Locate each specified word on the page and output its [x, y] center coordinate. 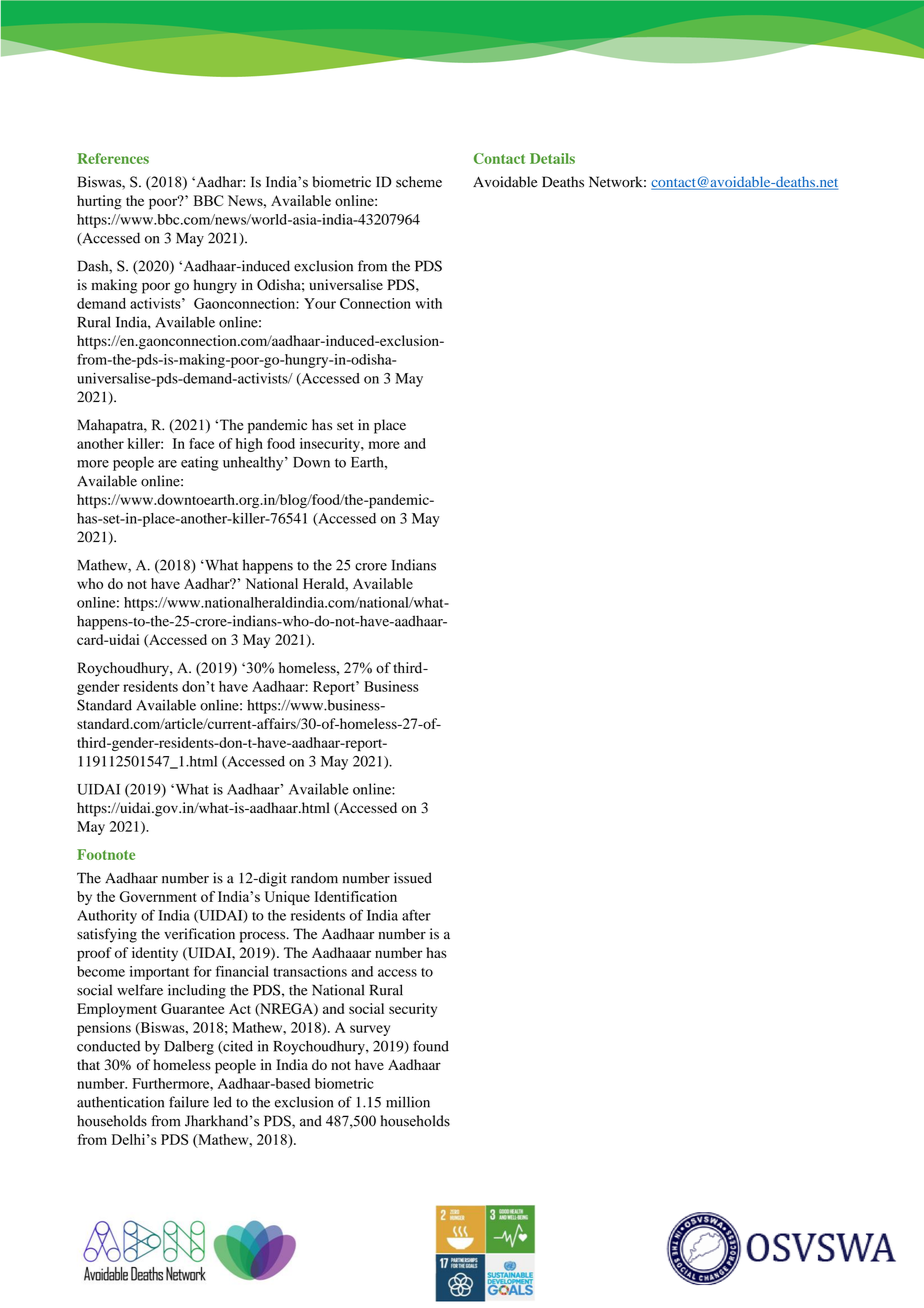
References [113, 158]
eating [200, 463]
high [249, 445]
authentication [120, 1102]
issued [413, 878]
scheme [419, 182]
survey [370, 1030]
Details [552, 158]
